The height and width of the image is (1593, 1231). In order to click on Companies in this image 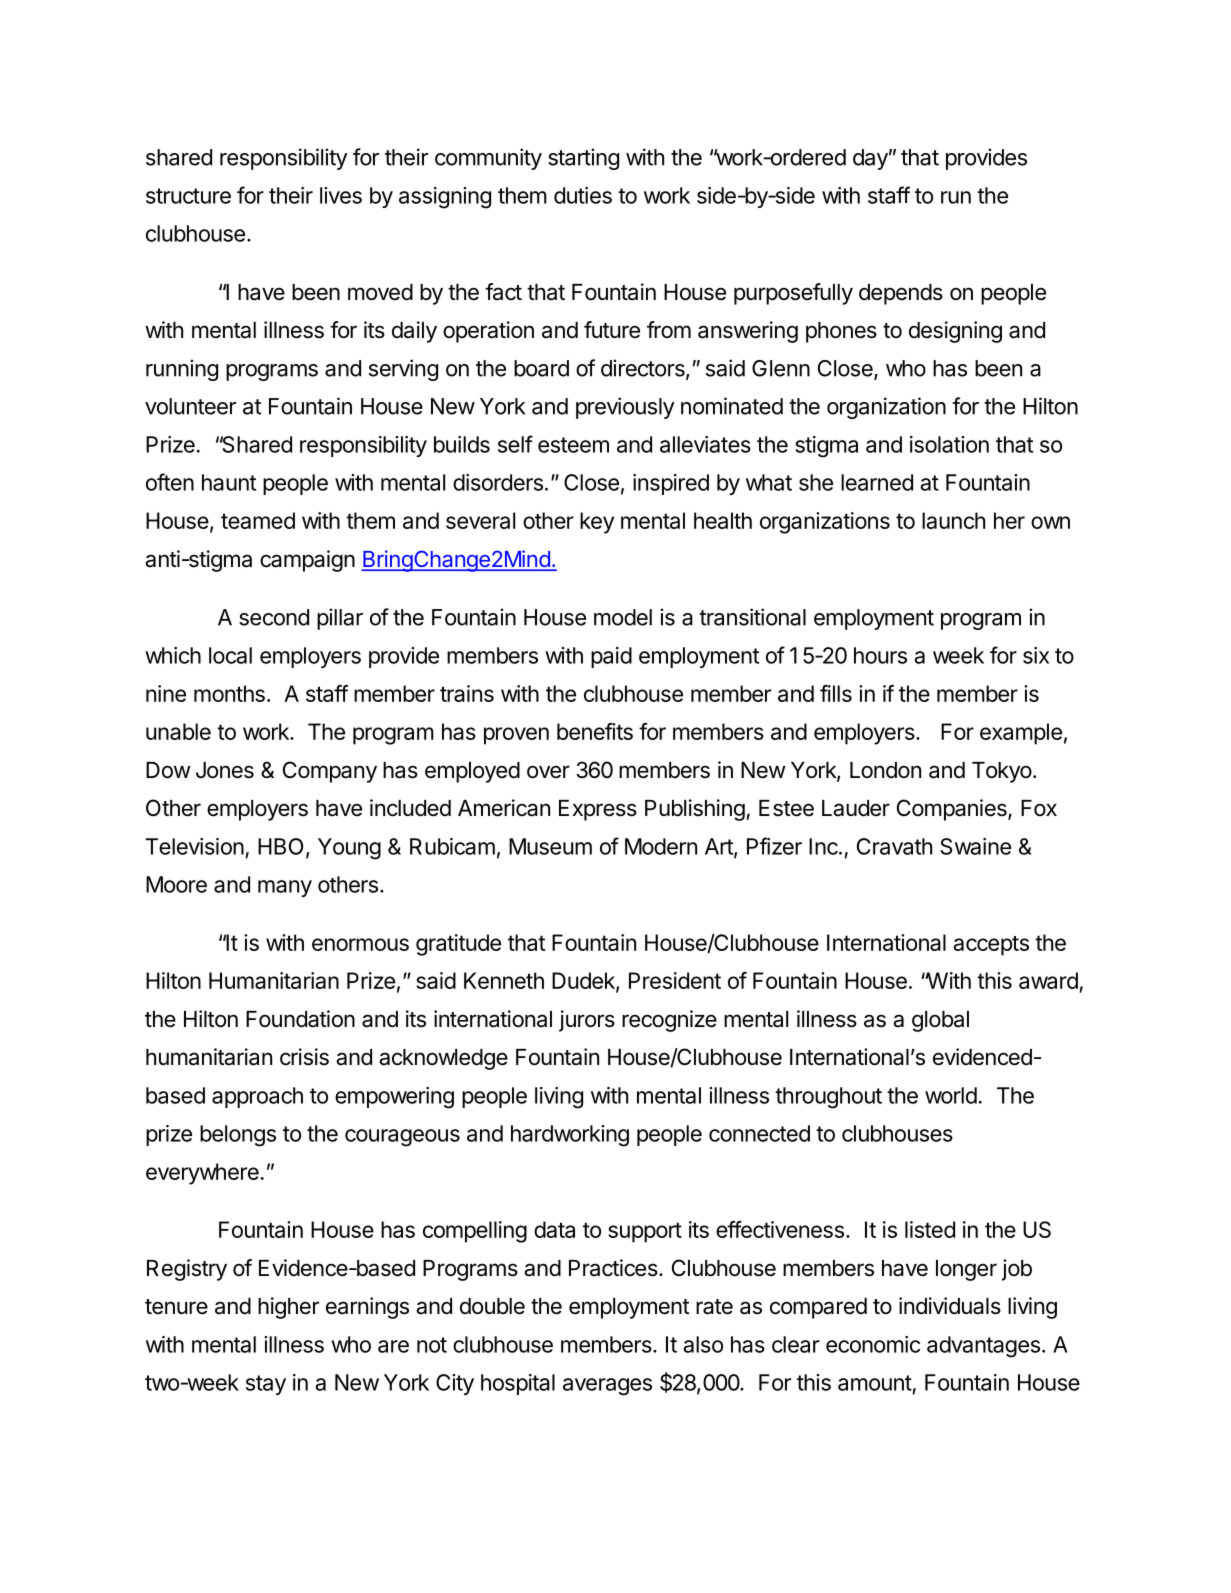, I will do `click(953, 810)`.
